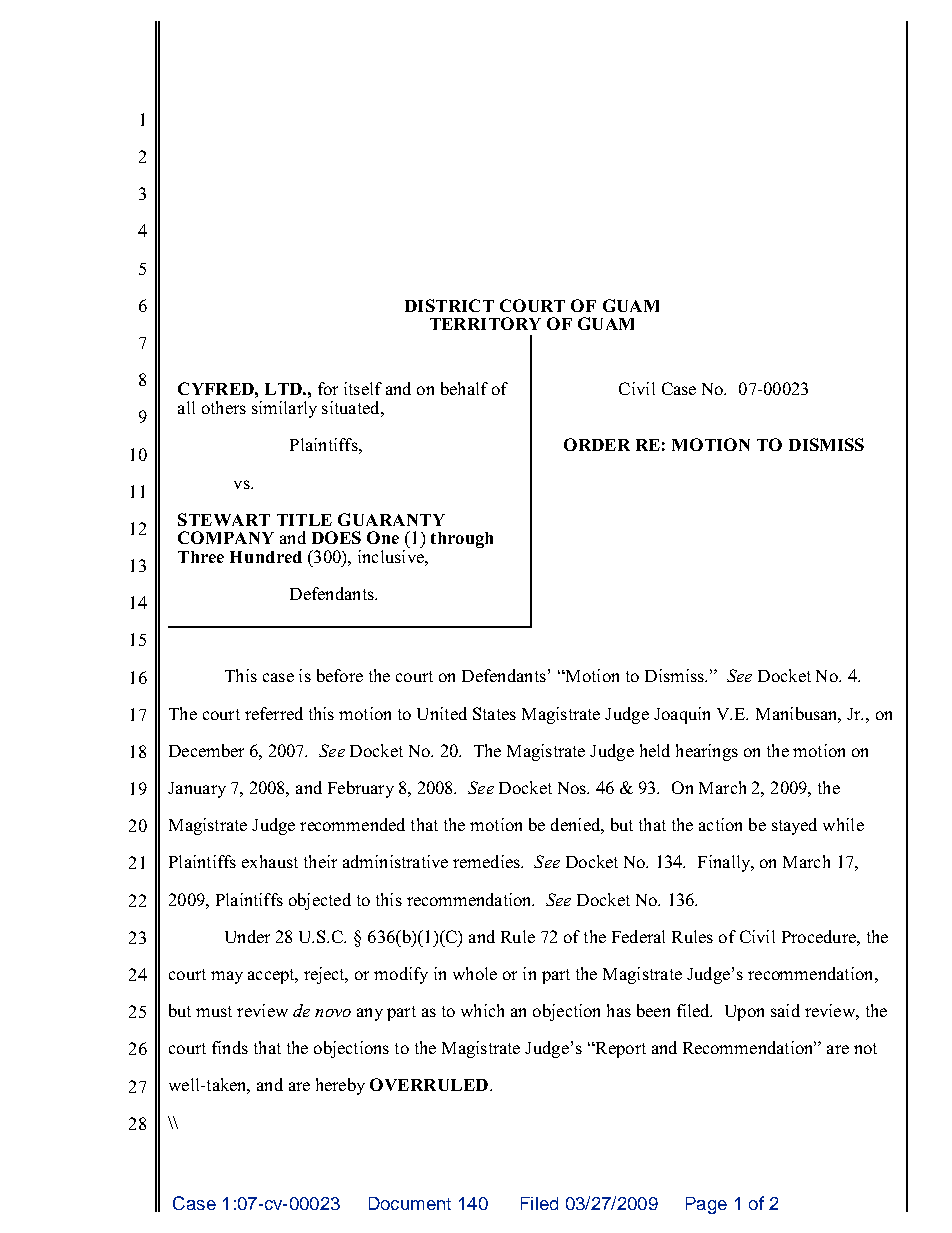 This screenshot has height=1233, width=952. What do you see at coordinates (485, 323) in the screenshot?
I see `TERRITORY` at bounding box center [485, 323].
